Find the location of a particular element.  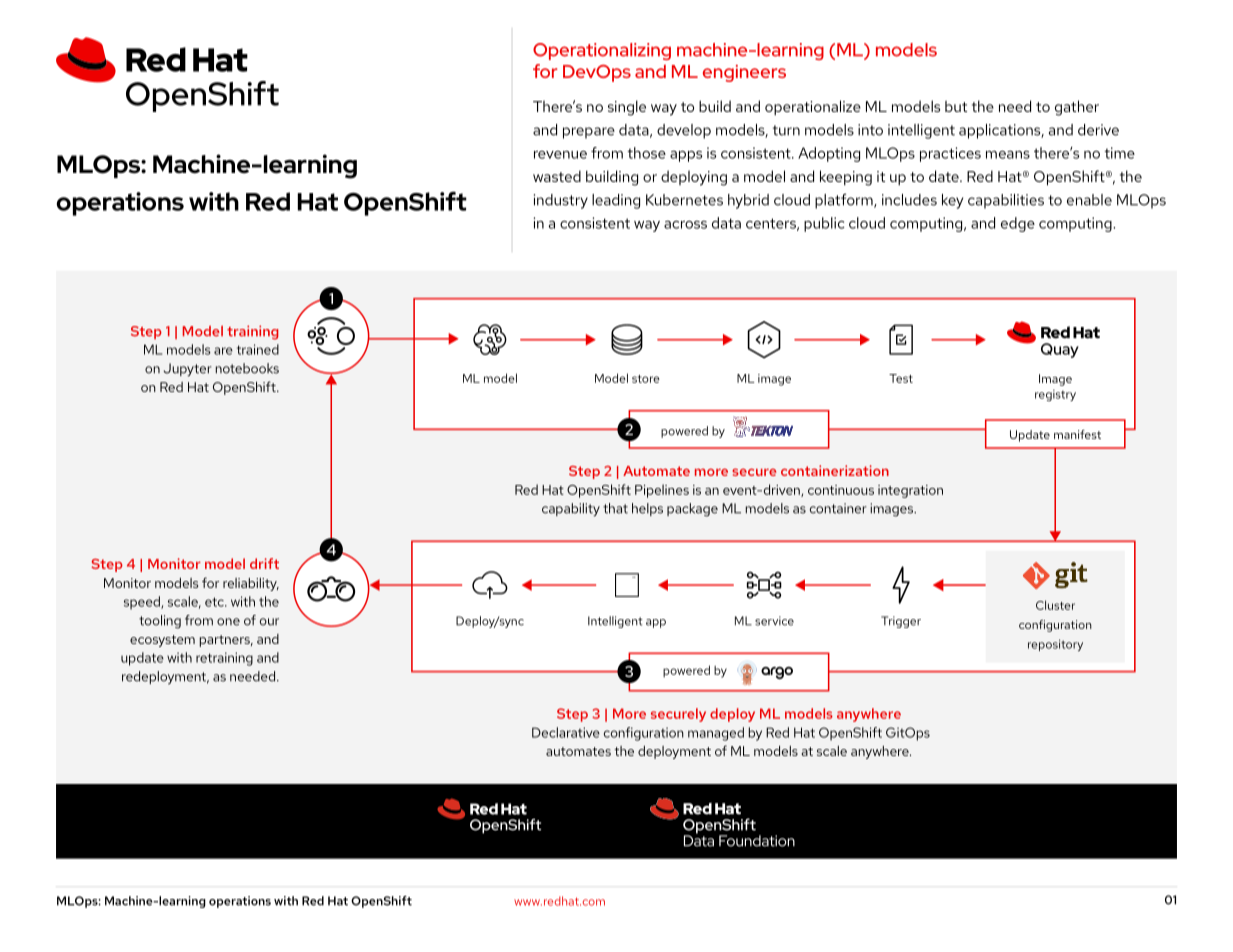

but is located at coordinates (956, 106).
